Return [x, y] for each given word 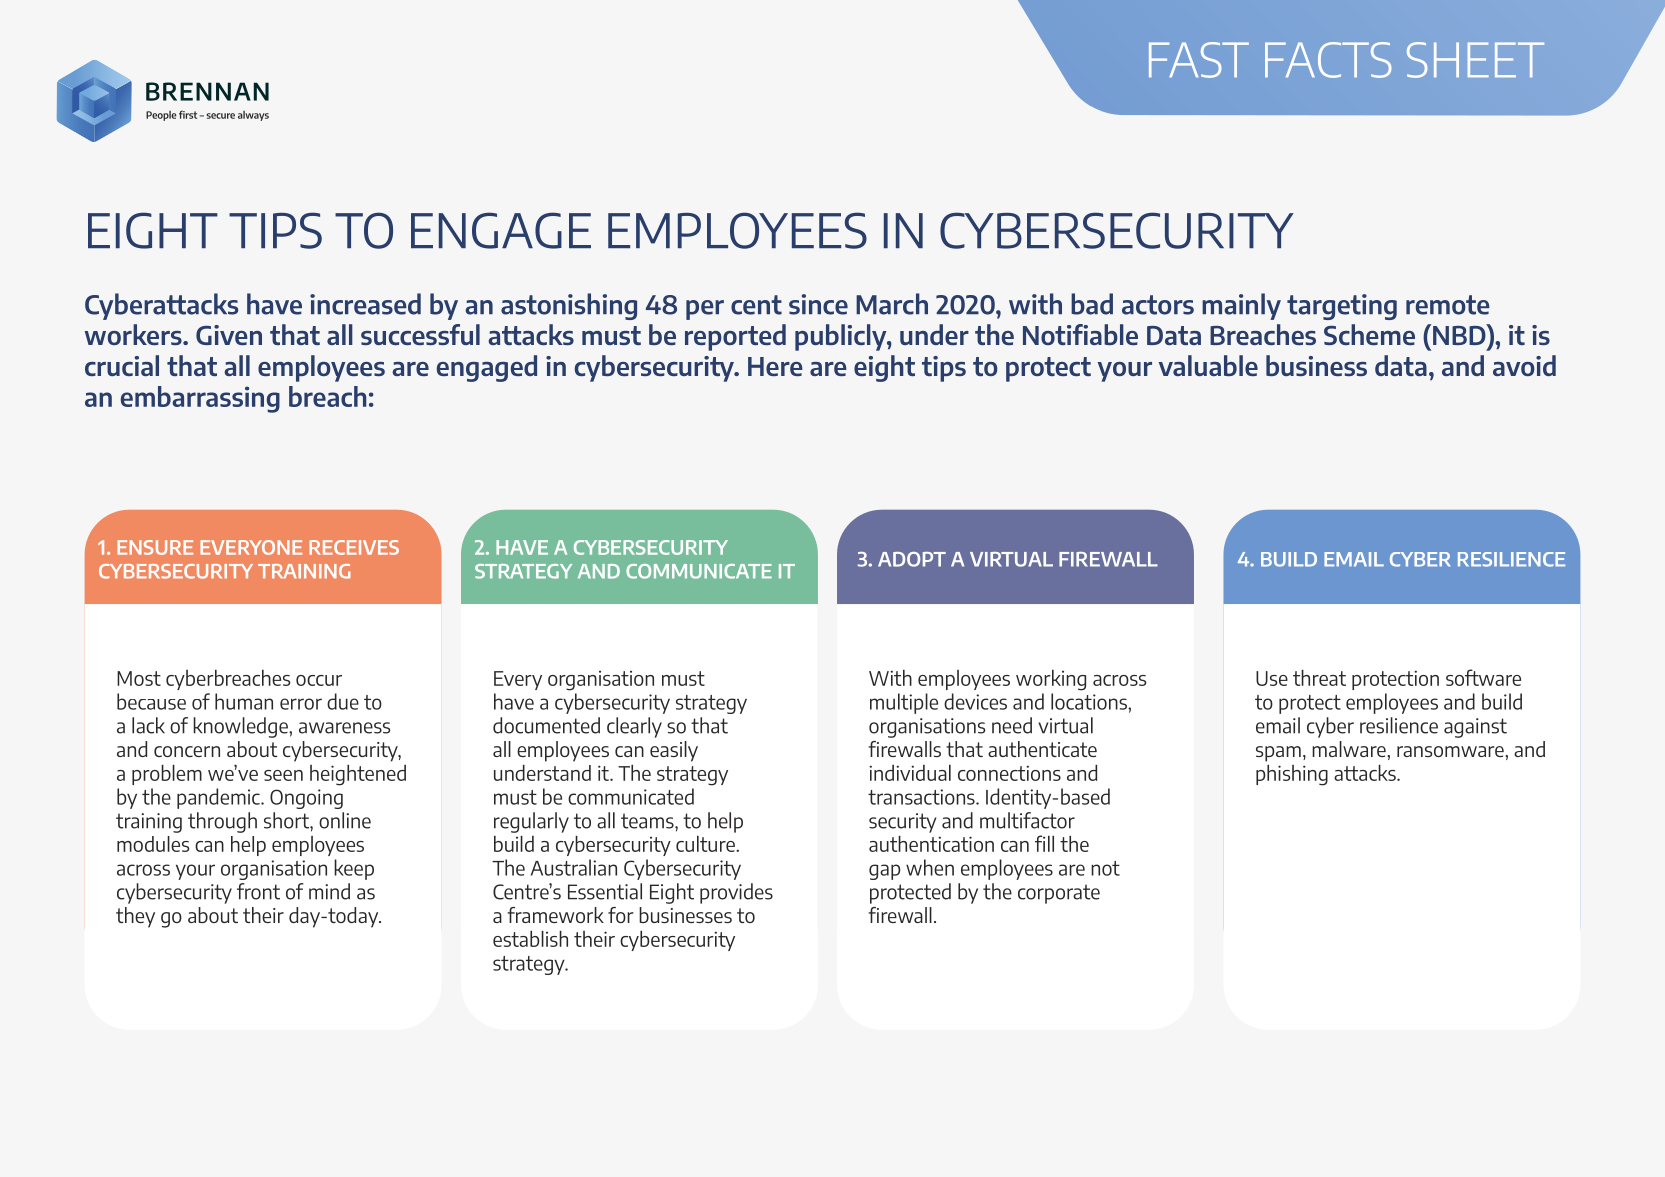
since [818, 304]
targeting [1342, 307]
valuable [1208, 365]
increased [365, 304]
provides [736, 893]
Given [229, 335]
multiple [904, 703]
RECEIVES [354, 547]
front [258, 891]
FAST [1199, 60]
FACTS [1328, 60]
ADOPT [912, 559]
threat [1319, 678]
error [301, 704]
